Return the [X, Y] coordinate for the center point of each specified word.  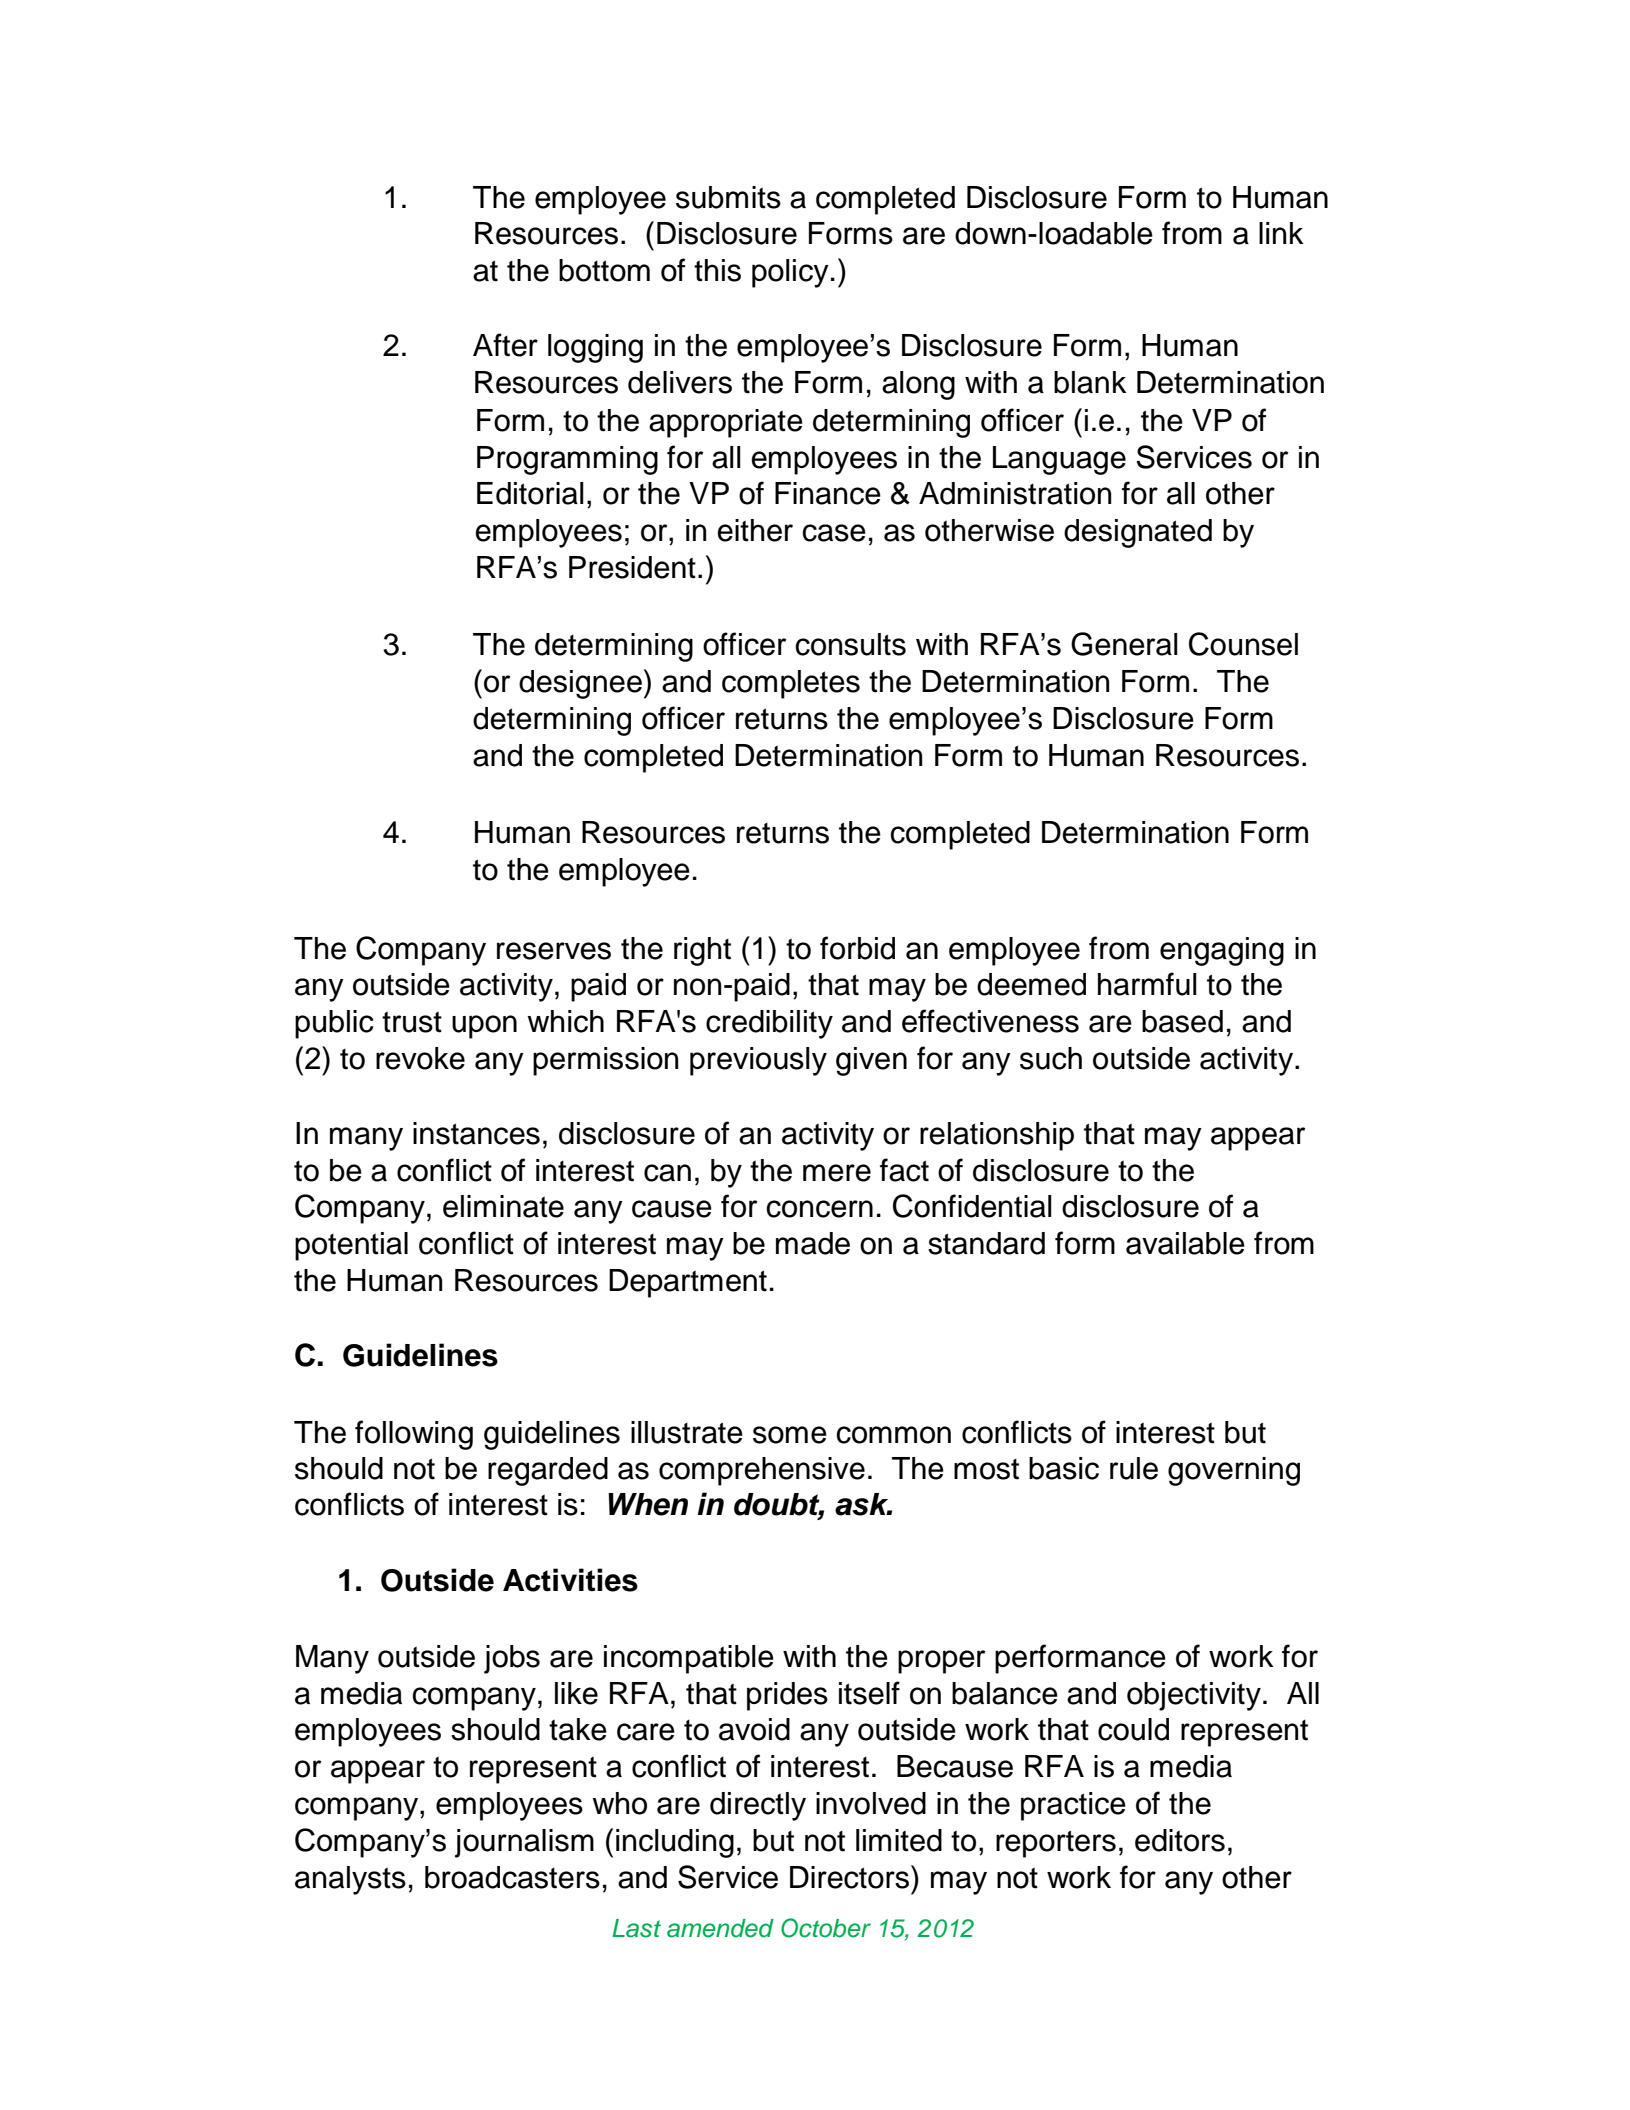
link [1281, 233]
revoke [420, 1058]
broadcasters [512, 1877]
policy [790, 273]
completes [791, 684]
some [790, 1435]
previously [758, 1061]
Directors [849, 1877]
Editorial [530, 493]
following [414, 1435]
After [505, 345]
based [1182, 1021]
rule [1134, 1468]
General [1124, 644]
